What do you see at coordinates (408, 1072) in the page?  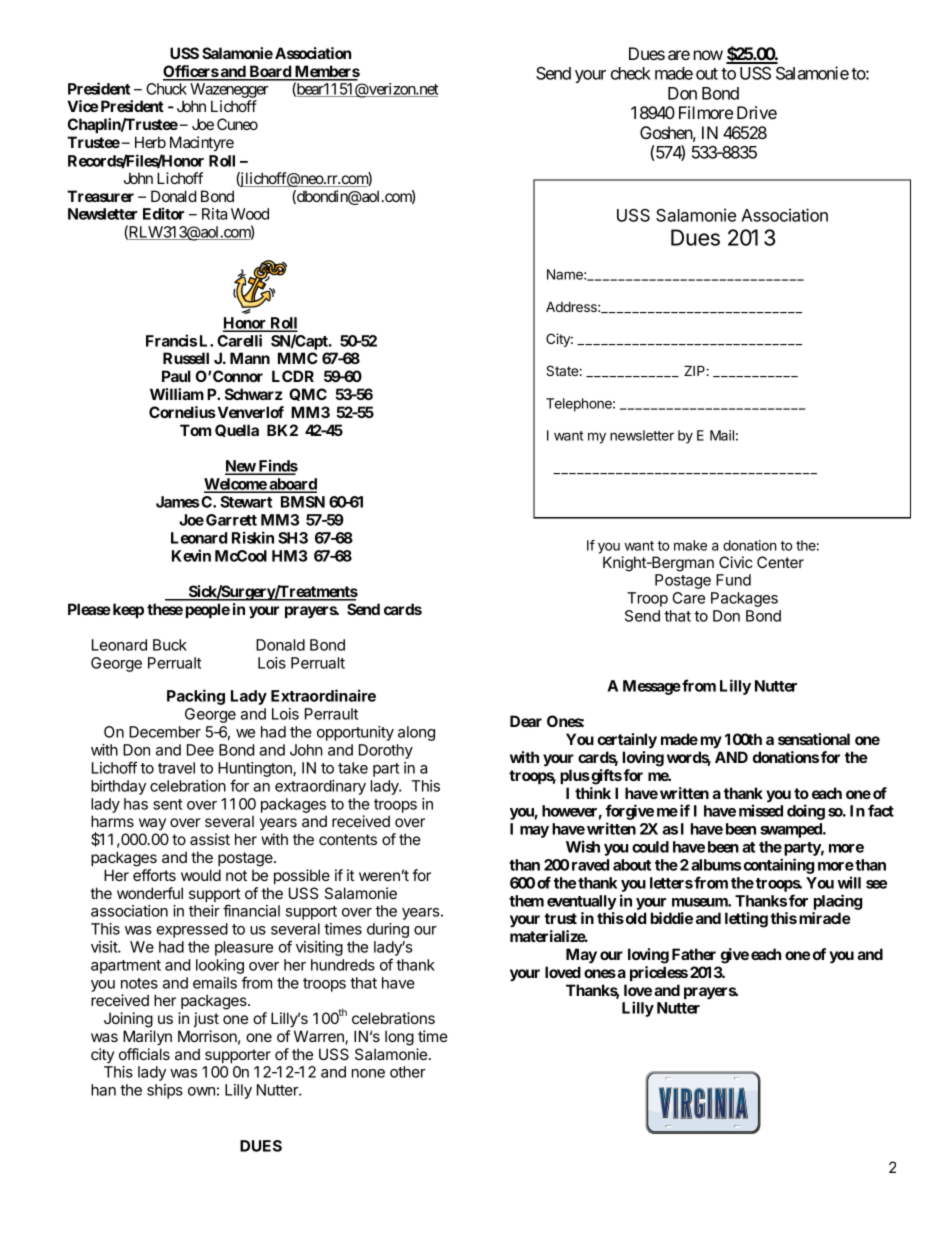 I see `other` at bounding box center [408, 1072].
